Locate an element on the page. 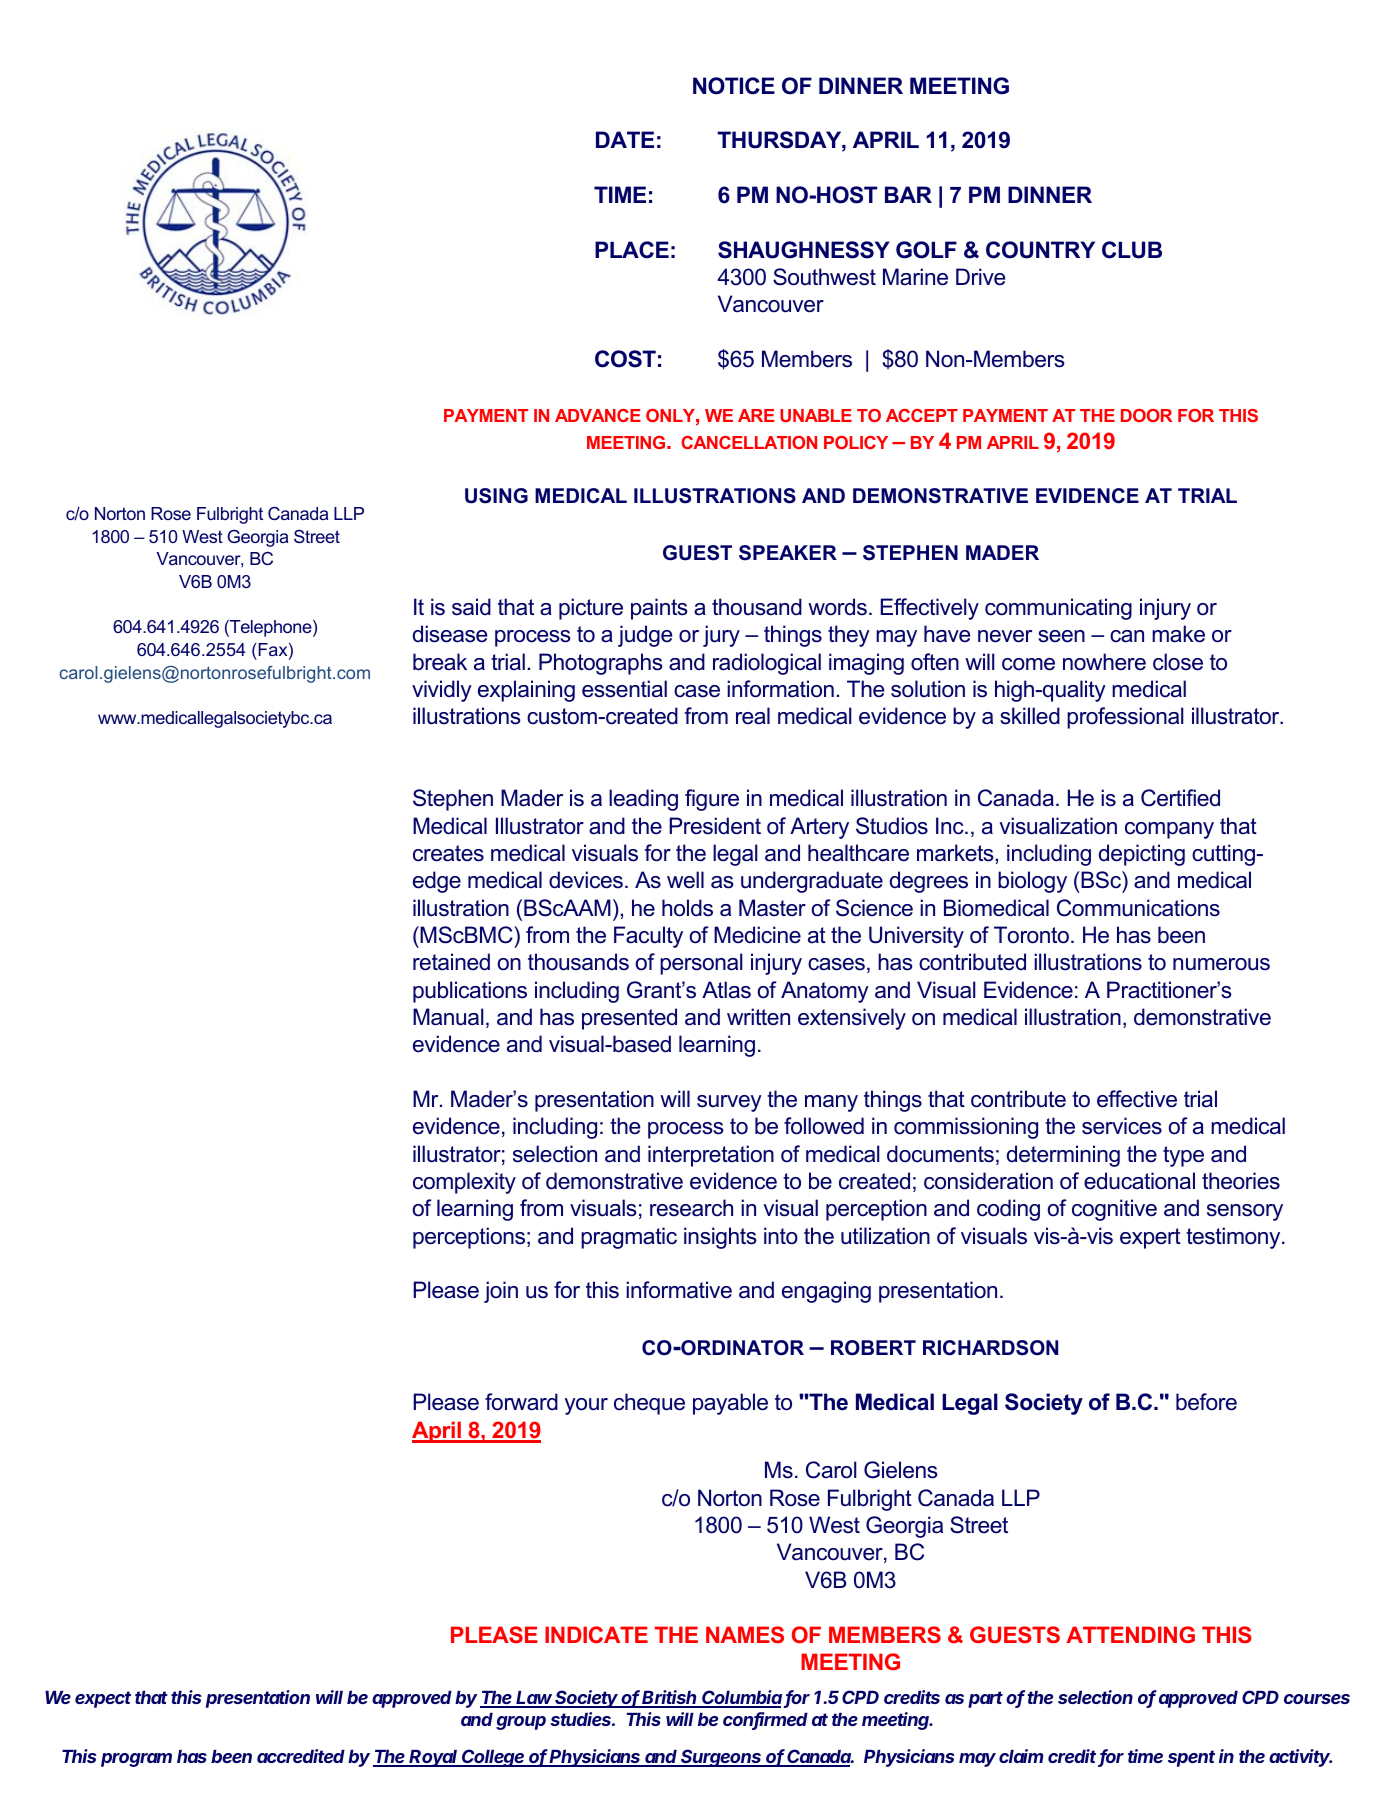  NOTICE is located at coordinates (734, 86).
